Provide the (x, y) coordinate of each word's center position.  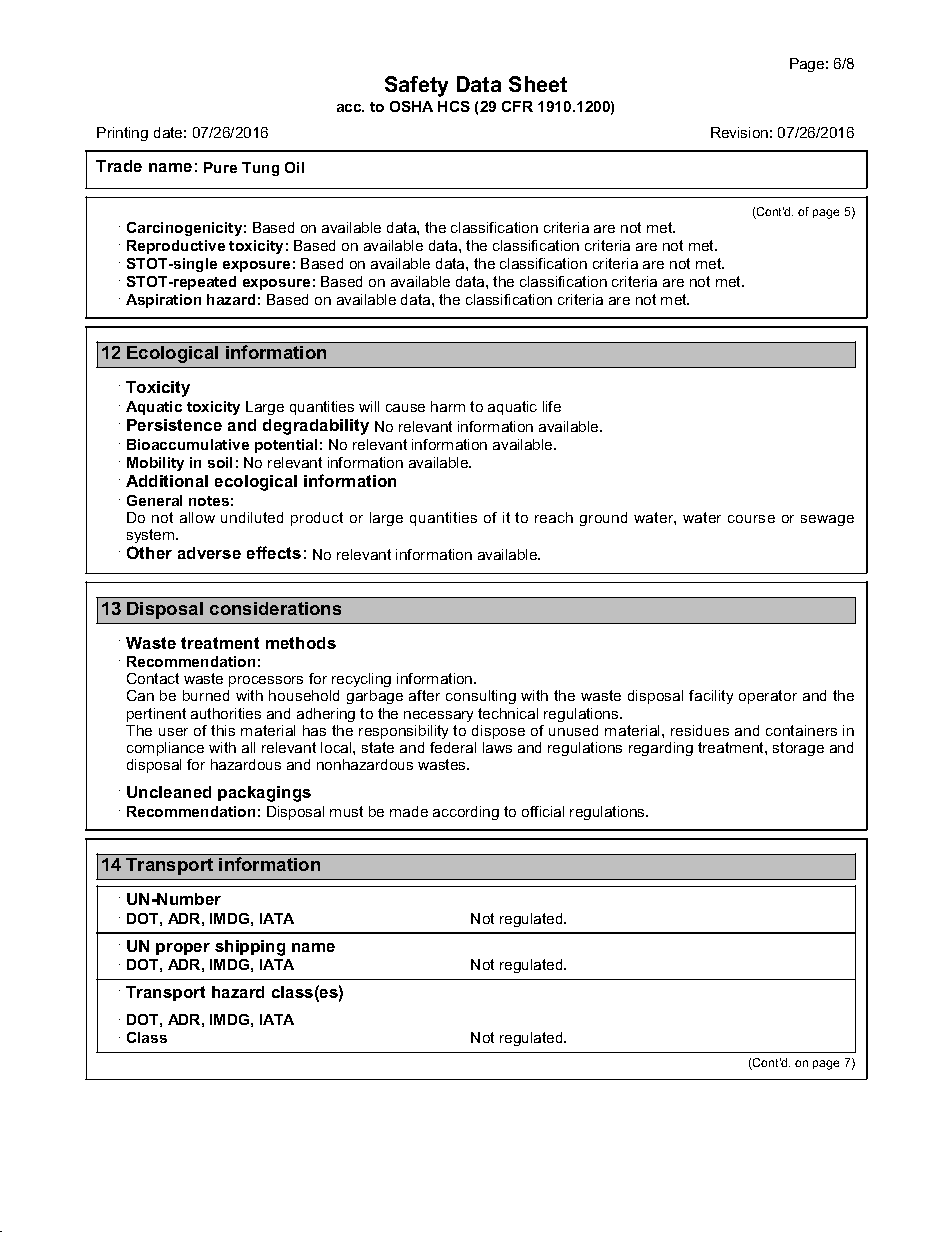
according (466, 813)
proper (183, 949)
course (751, 519)
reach (554, 517)
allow (197, 517)
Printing (122, 134)
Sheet (538, 84)
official (543, 811)
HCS (454, 106)
